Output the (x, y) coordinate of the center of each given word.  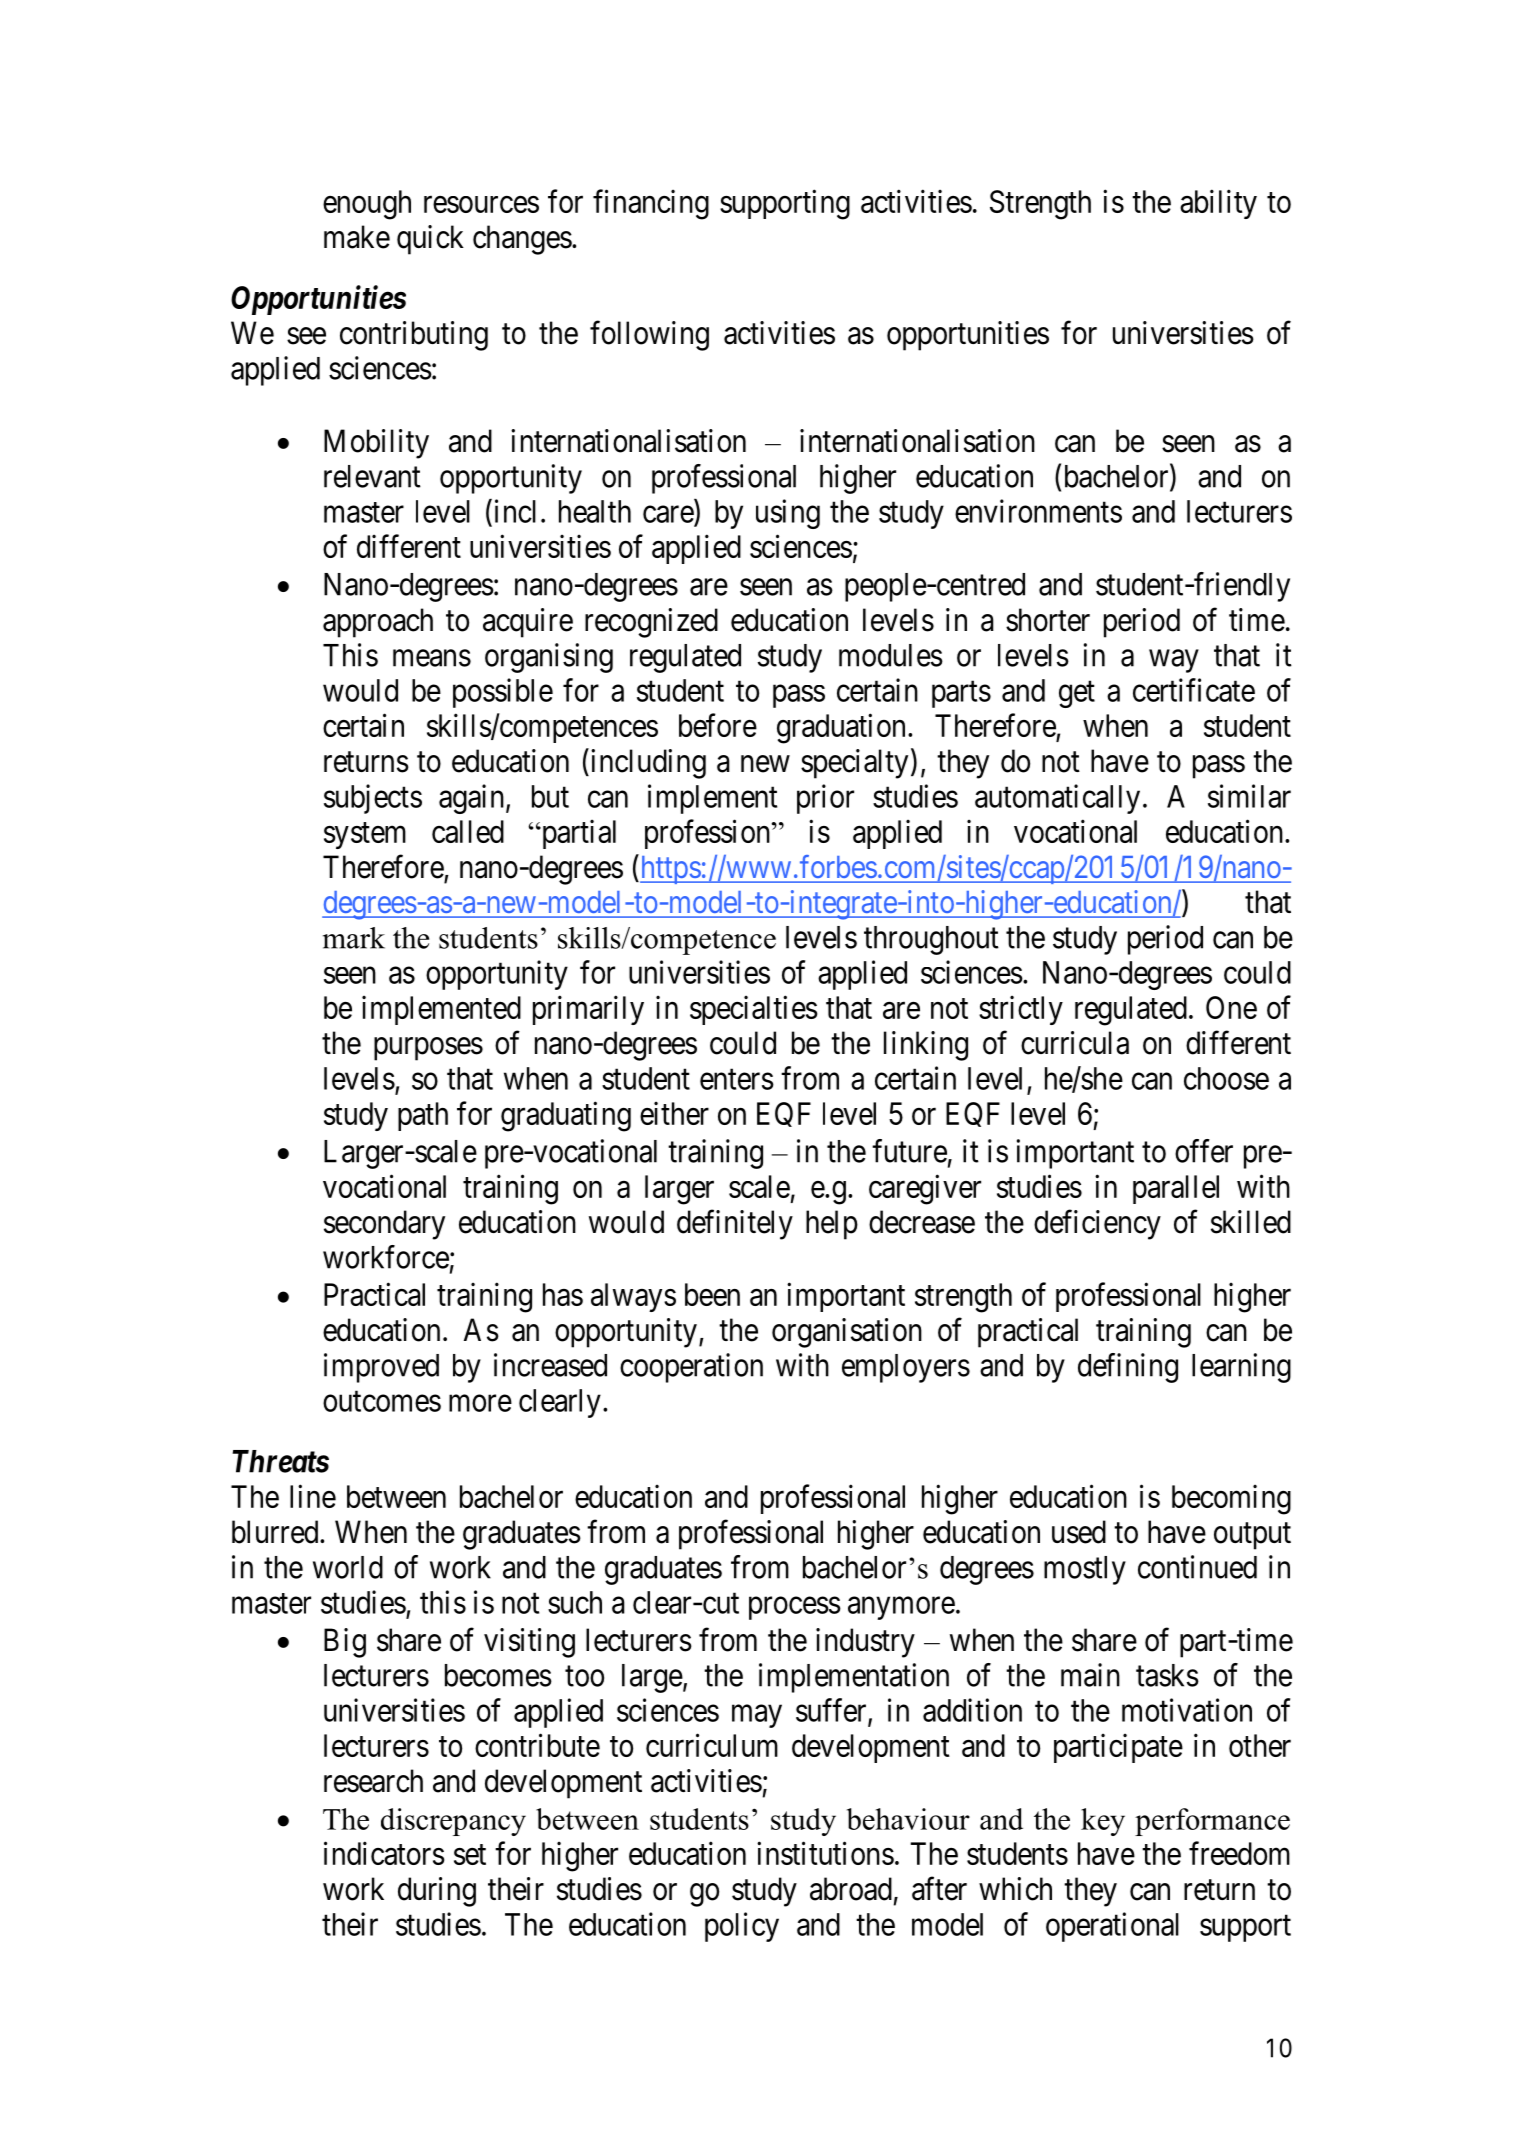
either (674, 1113)
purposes (428, 1049)
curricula (1075, 1043)
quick (430, 240)
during (437, 1892)
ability (1218, 204)
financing (651, 204)
